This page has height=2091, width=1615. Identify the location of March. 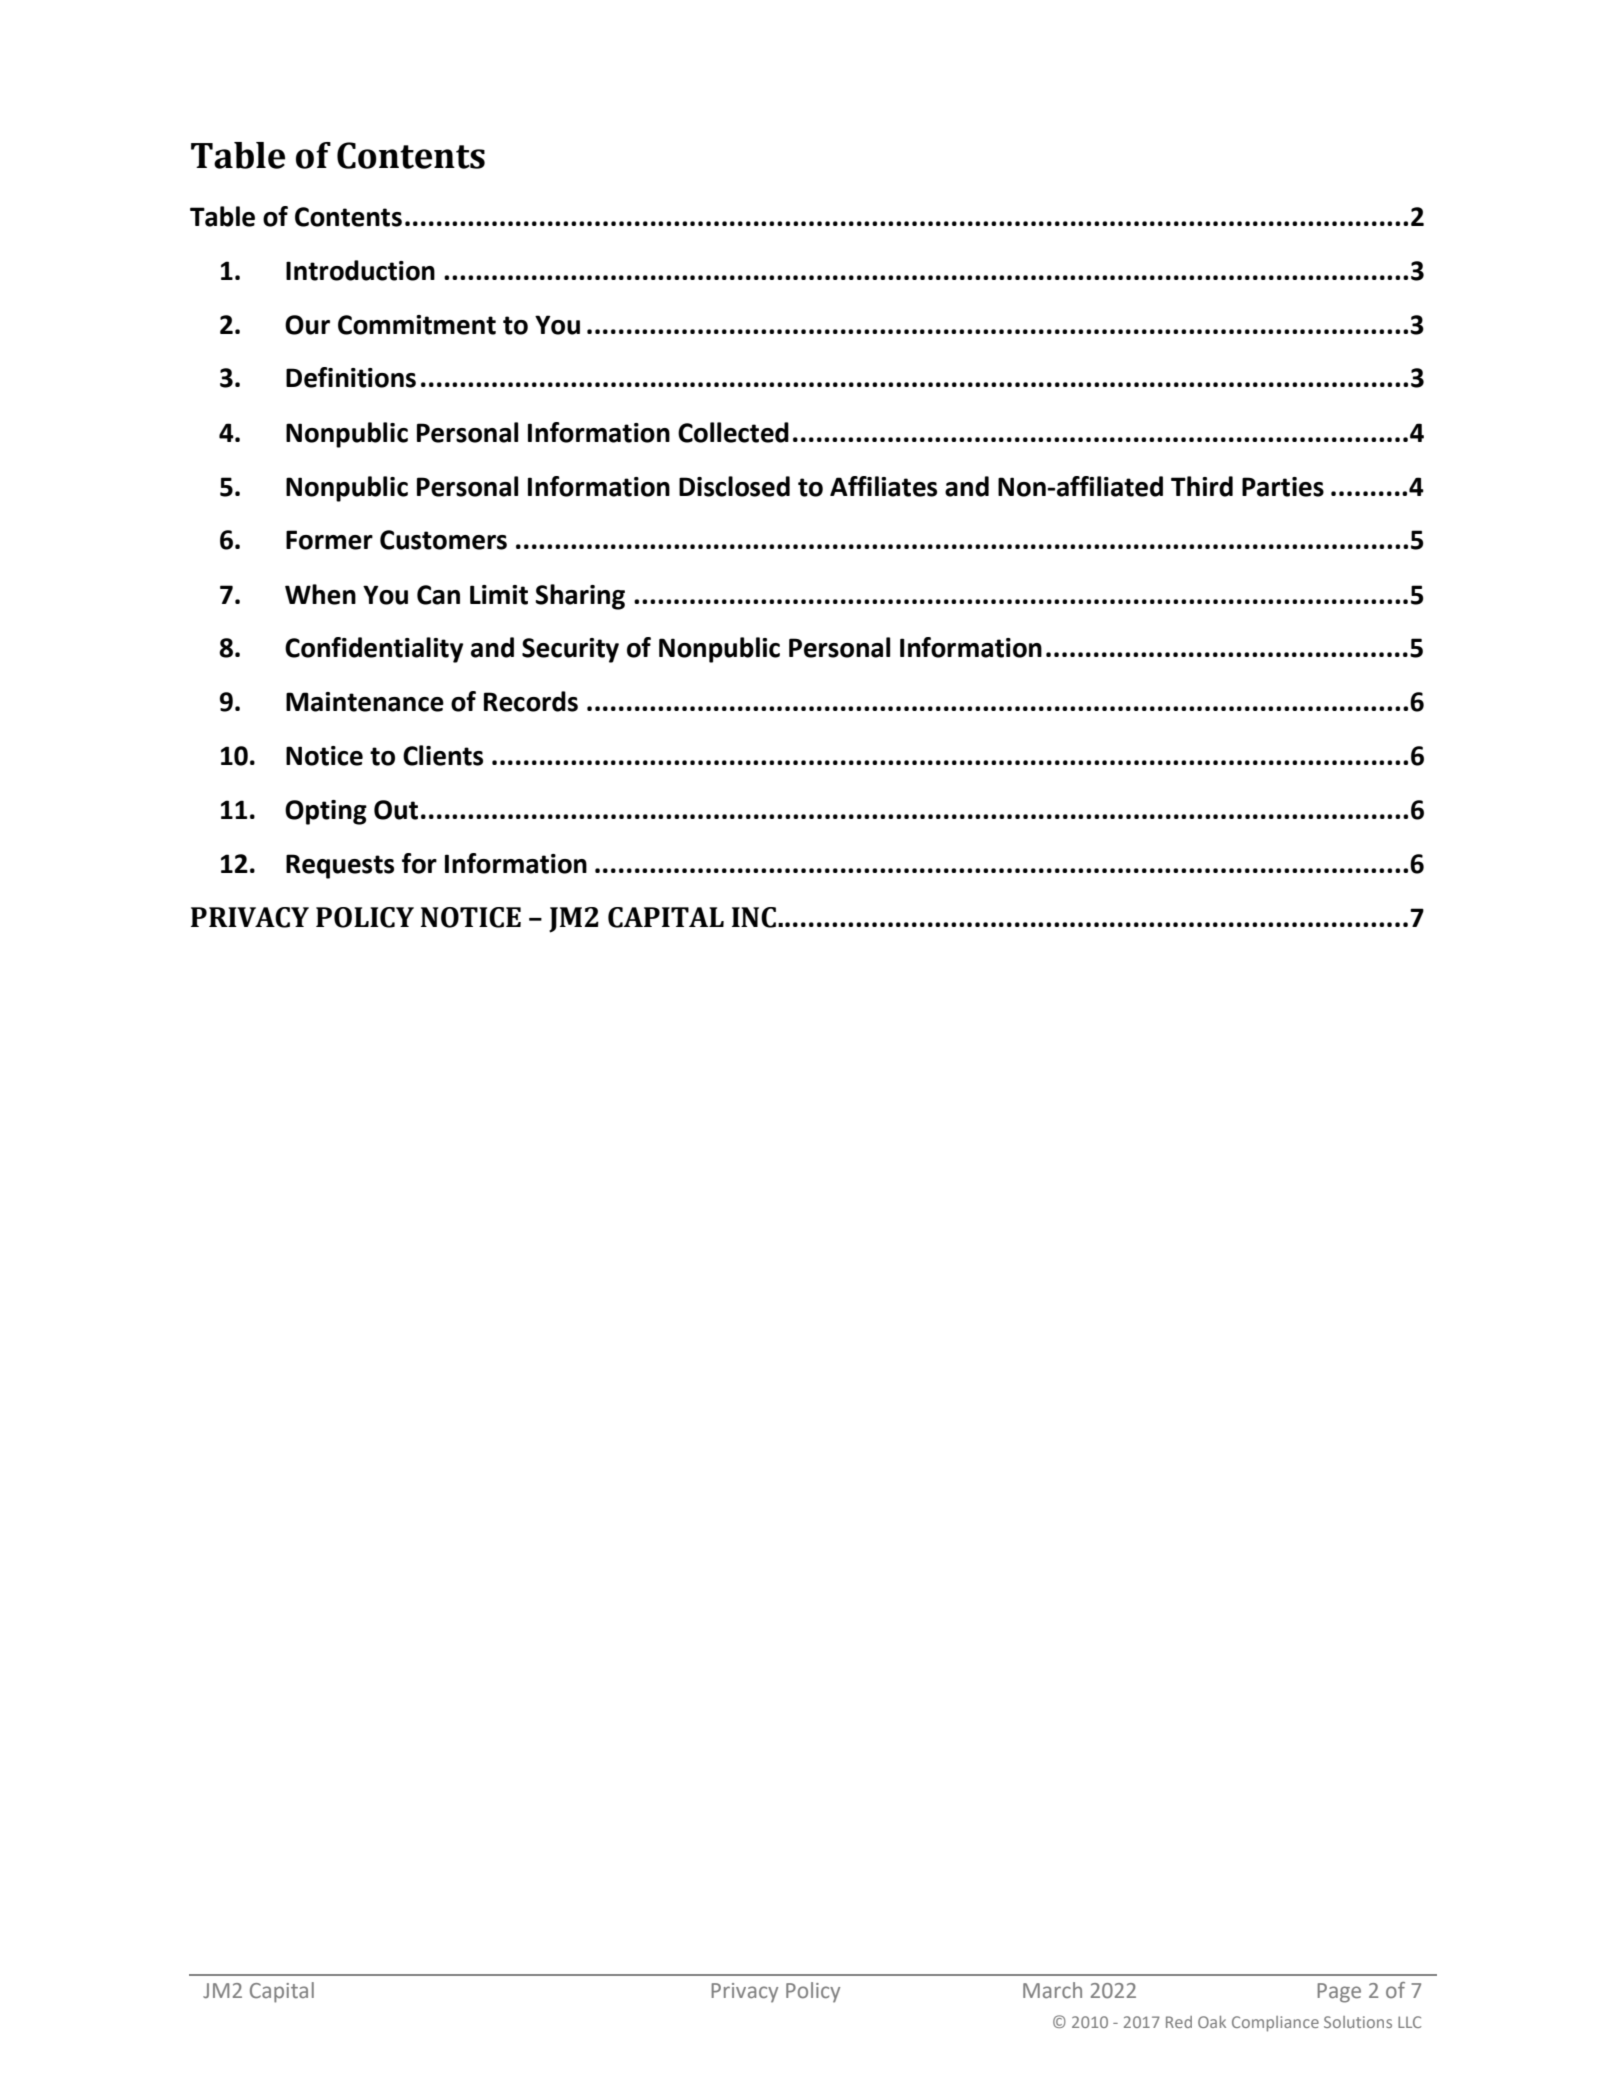
(1052, 1990).
